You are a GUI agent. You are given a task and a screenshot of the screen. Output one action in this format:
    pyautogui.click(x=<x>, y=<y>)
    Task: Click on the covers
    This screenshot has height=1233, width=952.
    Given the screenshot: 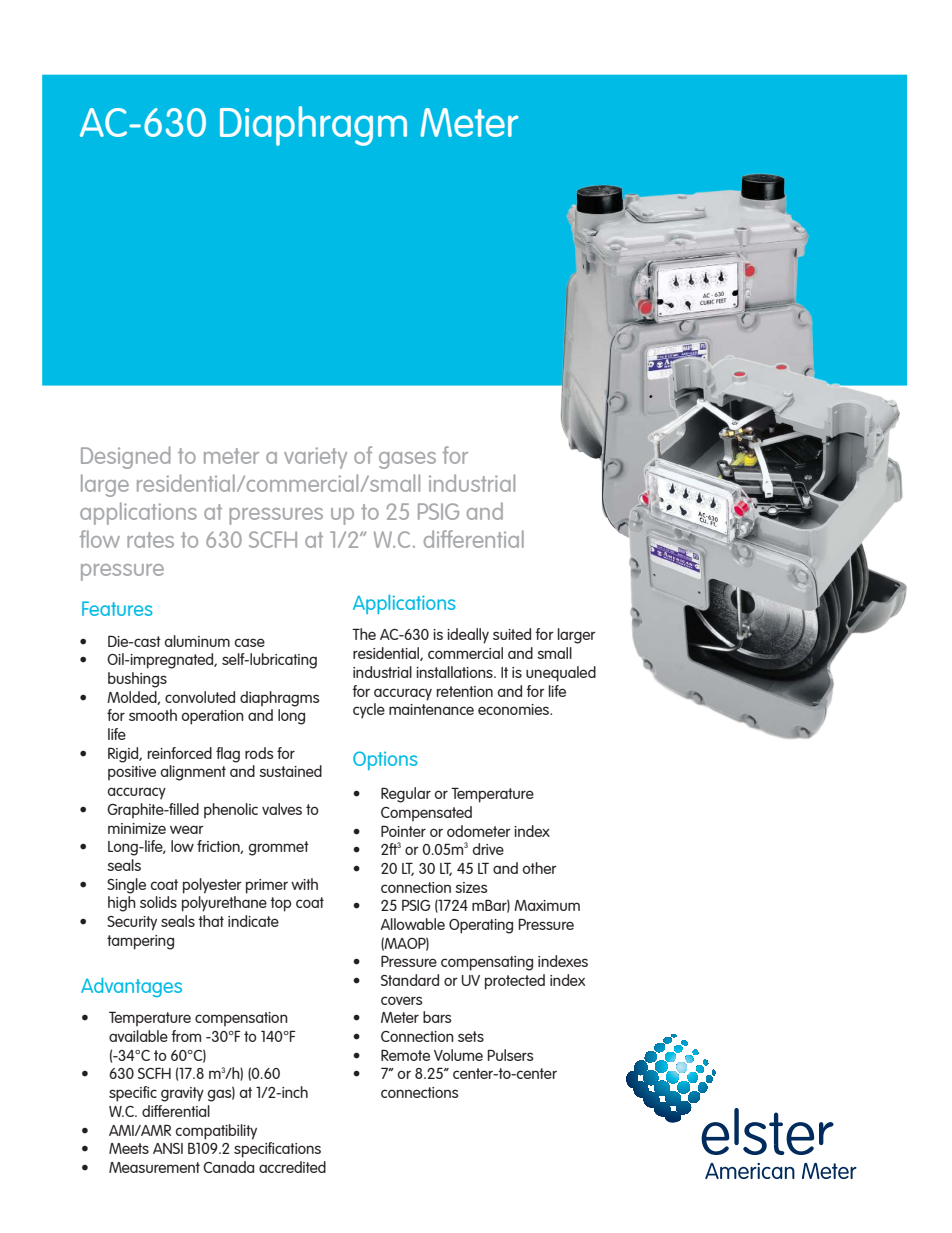 What is the action you would take?
    pyautogui.click(x=402, y=1000)
